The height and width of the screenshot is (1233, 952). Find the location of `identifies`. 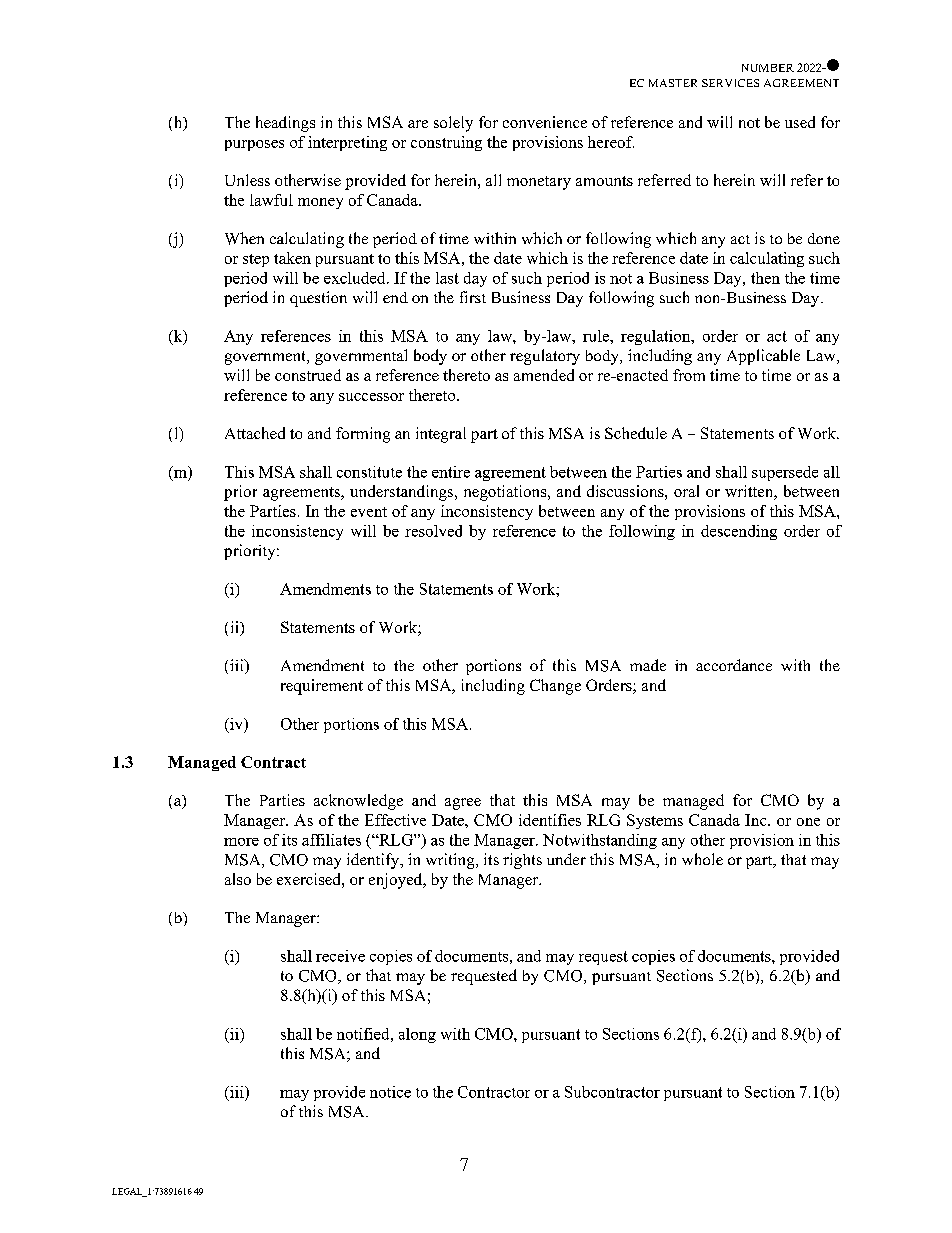

identifies is located at coordinates (550, 820).
